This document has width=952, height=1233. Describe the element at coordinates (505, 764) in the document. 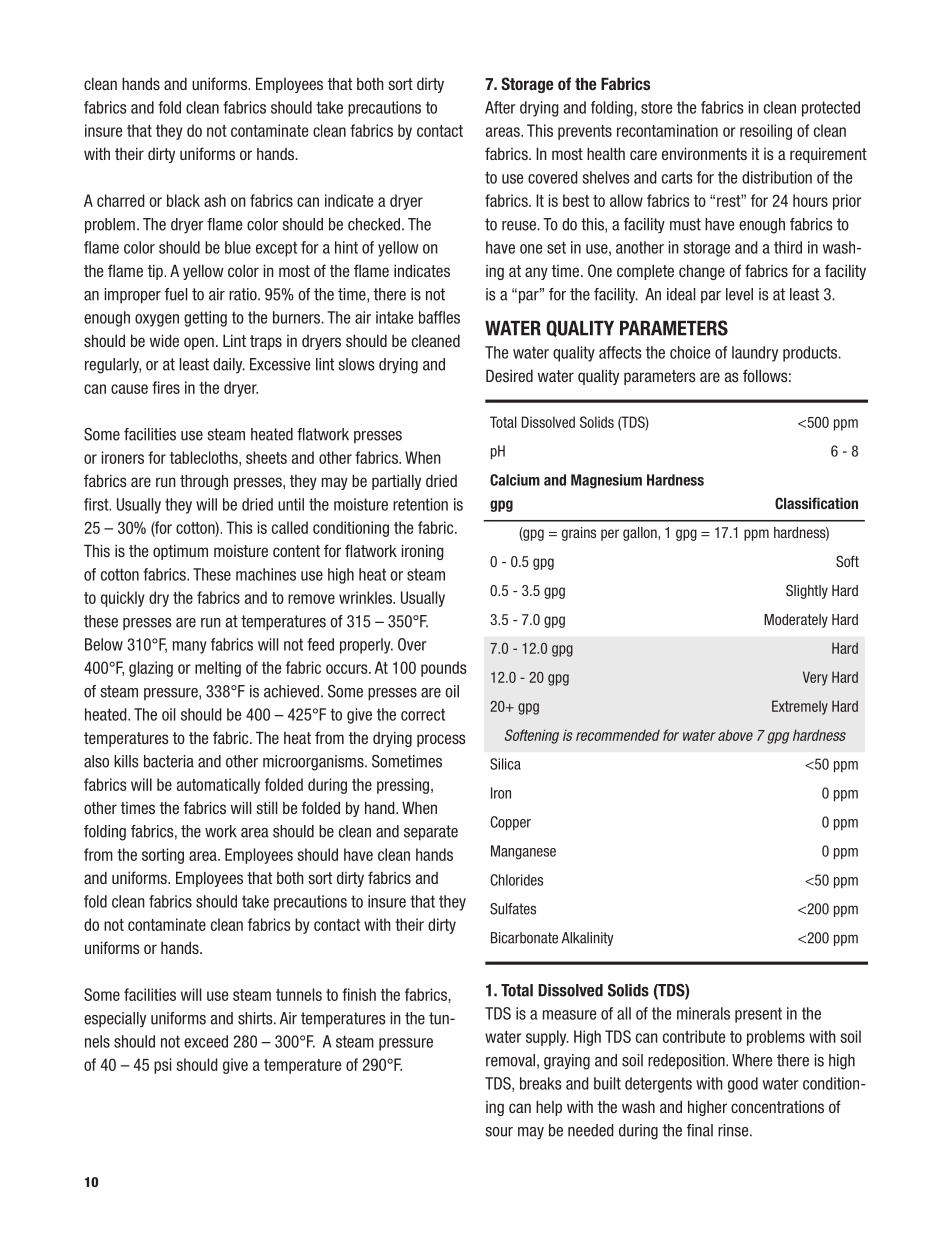

I see `Silica` at that location.
